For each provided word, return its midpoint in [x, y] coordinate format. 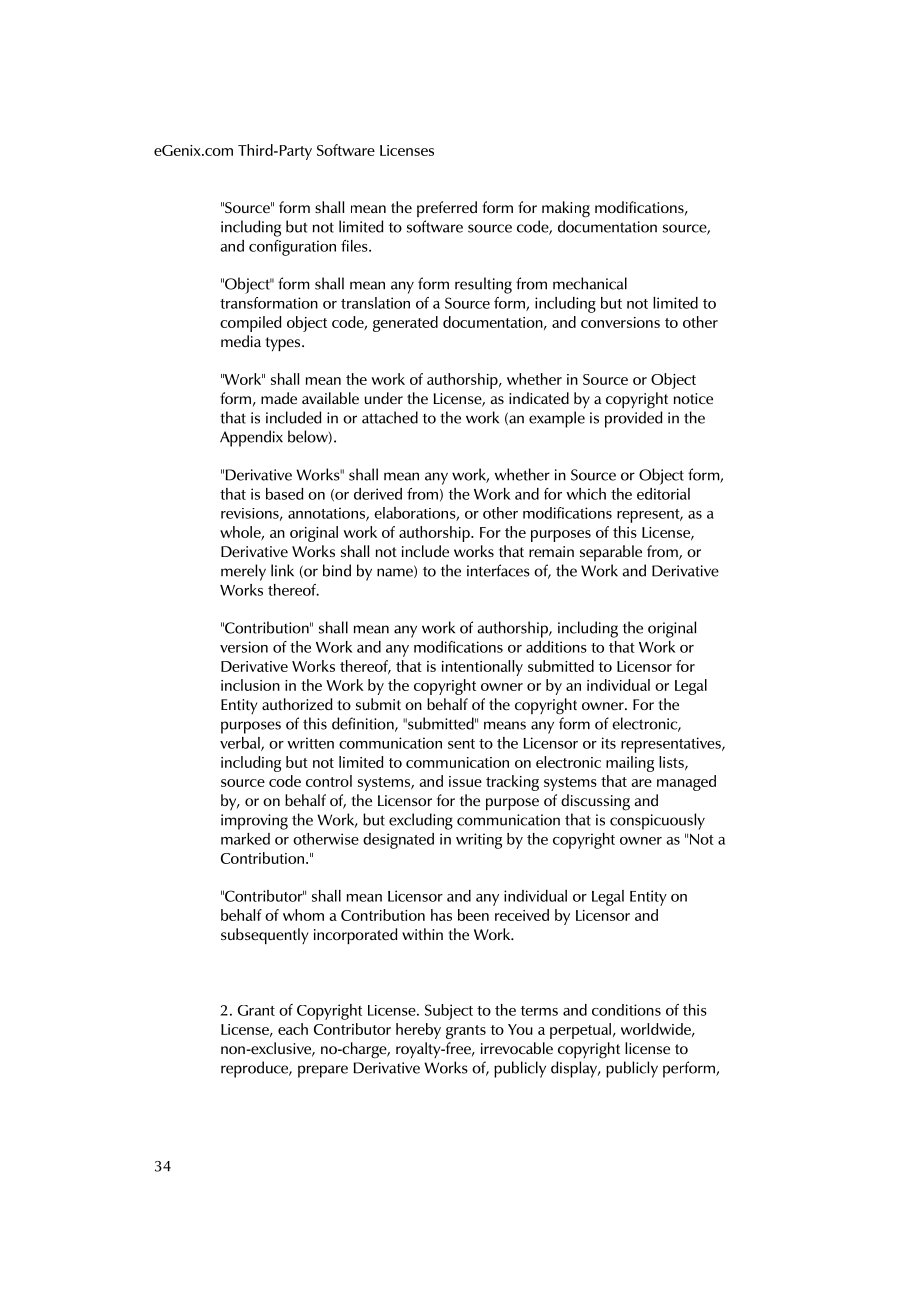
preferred [447, 209]
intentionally [482, 668]
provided [633, 419]
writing [479, 841]
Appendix [251, 438]
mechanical [590, 283]
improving [254, 822]
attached [390, 417]
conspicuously [657, 821]
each [293, 1029]
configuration [292, 248]
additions [556, 647]
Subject [449, 1012]
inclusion [250, 685]
